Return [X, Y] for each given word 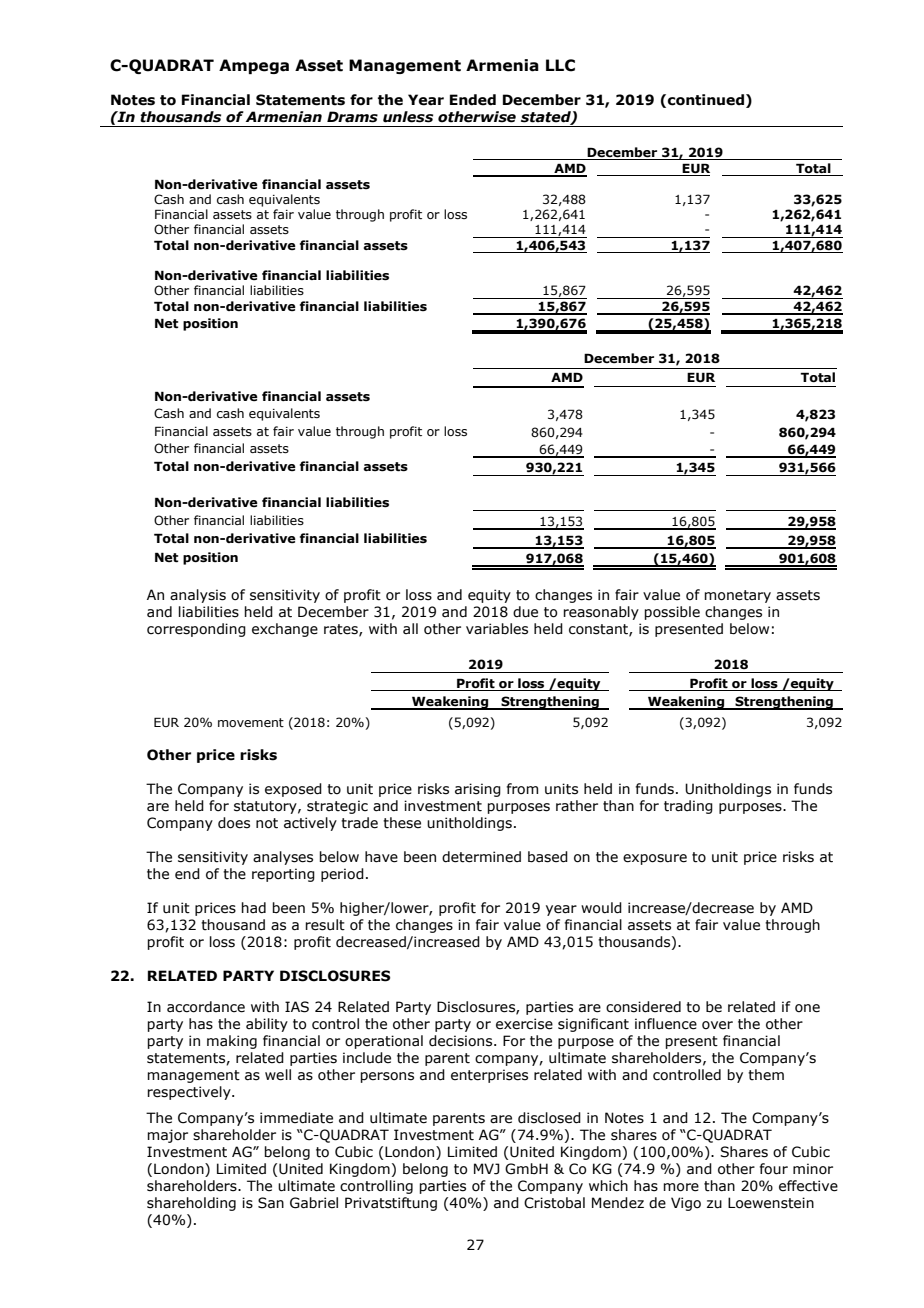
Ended [473, 100]
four [774, 1169]
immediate [296, 1118]
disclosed [549, 1118]
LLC [560, 65]
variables [497, 629]
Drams [352, 117]
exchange [285, 630]
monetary [737, 596]
